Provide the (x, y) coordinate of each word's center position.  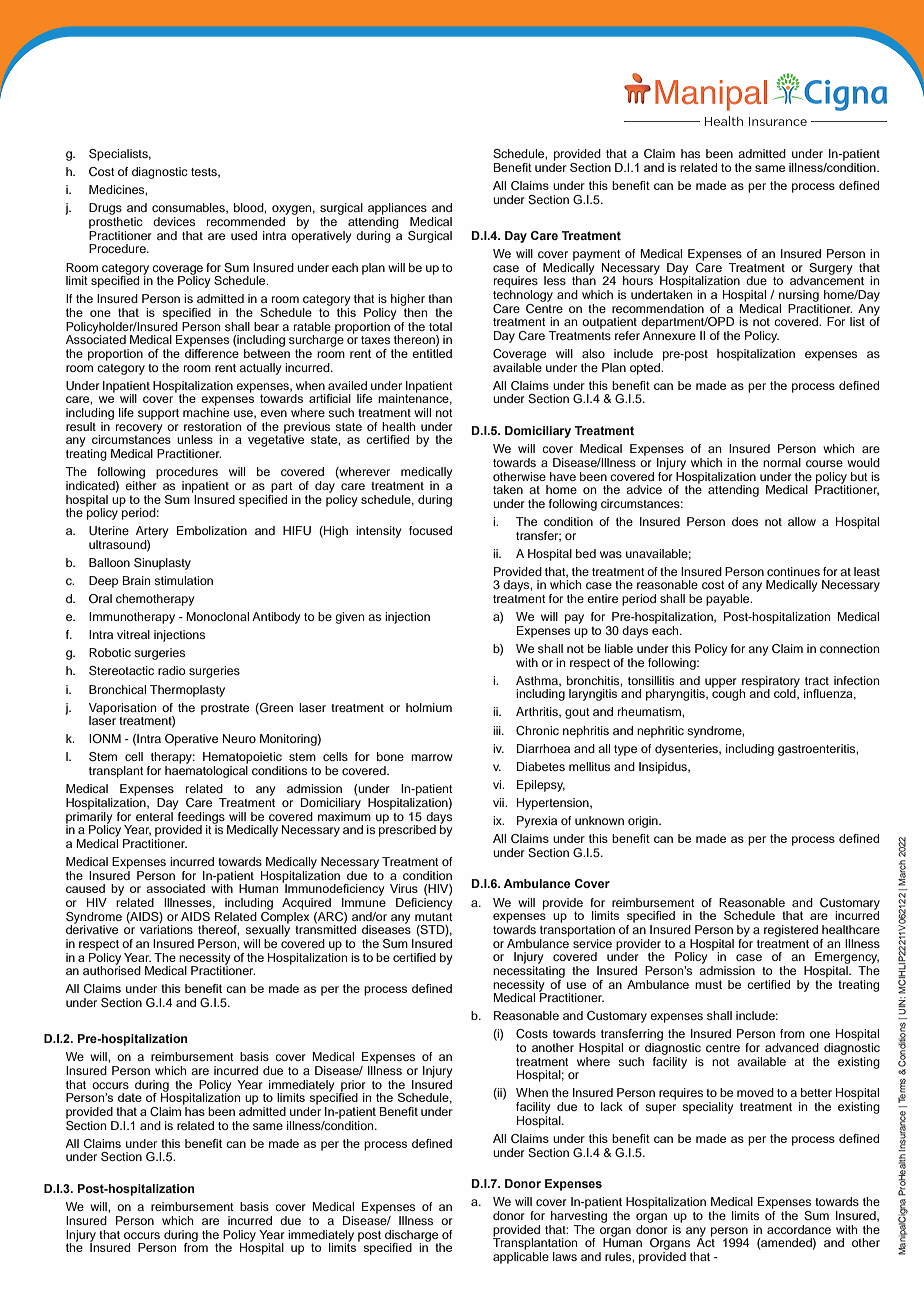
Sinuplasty (162, 564)
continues (793, 571)
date (130, 1097)
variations (166, 928)
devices (174, 221)
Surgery (830, 269)
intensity (378, 532)
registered (791, 931)
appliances (397, 209)
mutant (434, 917)
